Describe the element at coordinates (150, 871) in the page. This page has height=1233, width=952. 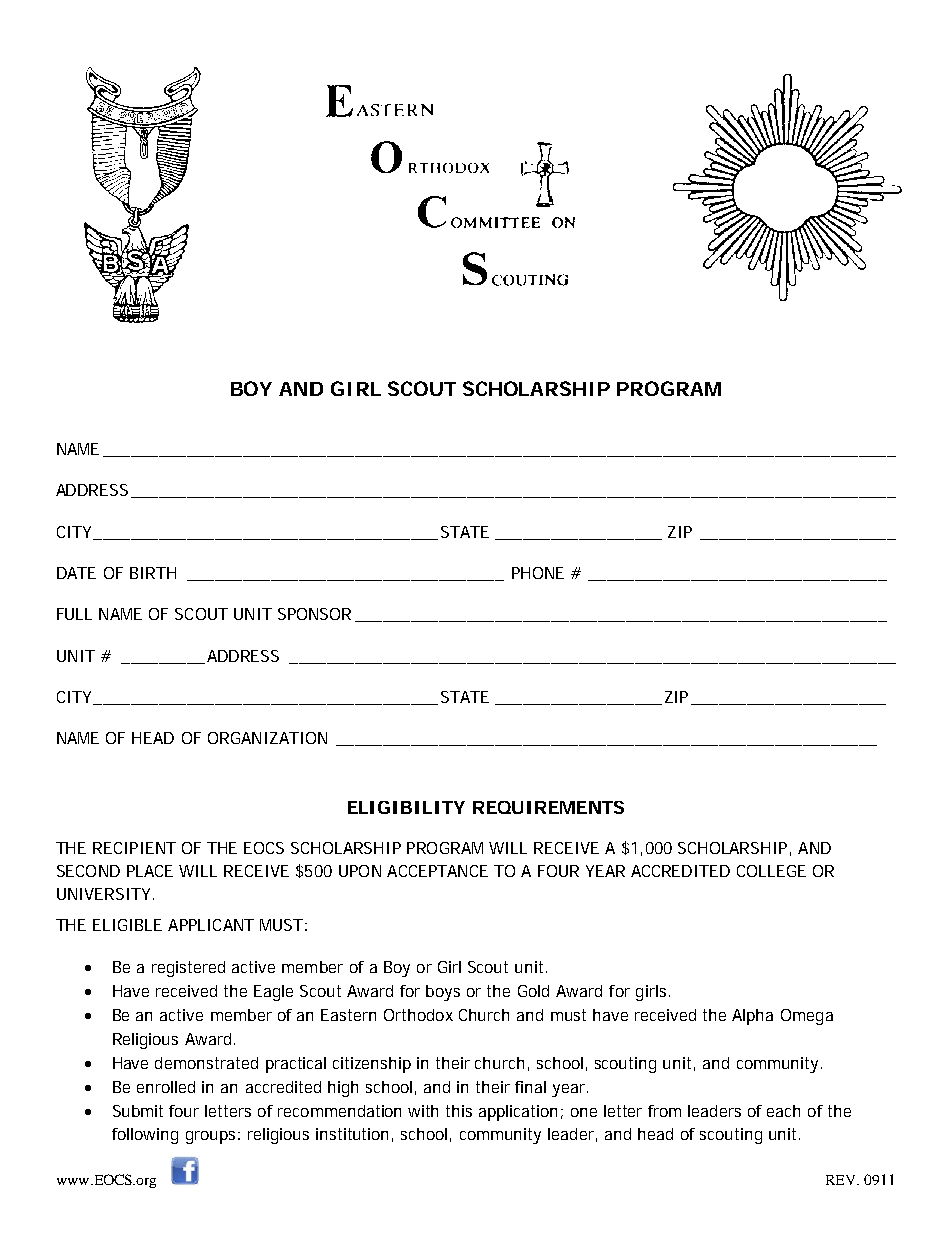
I see `PLACE` at that location.
